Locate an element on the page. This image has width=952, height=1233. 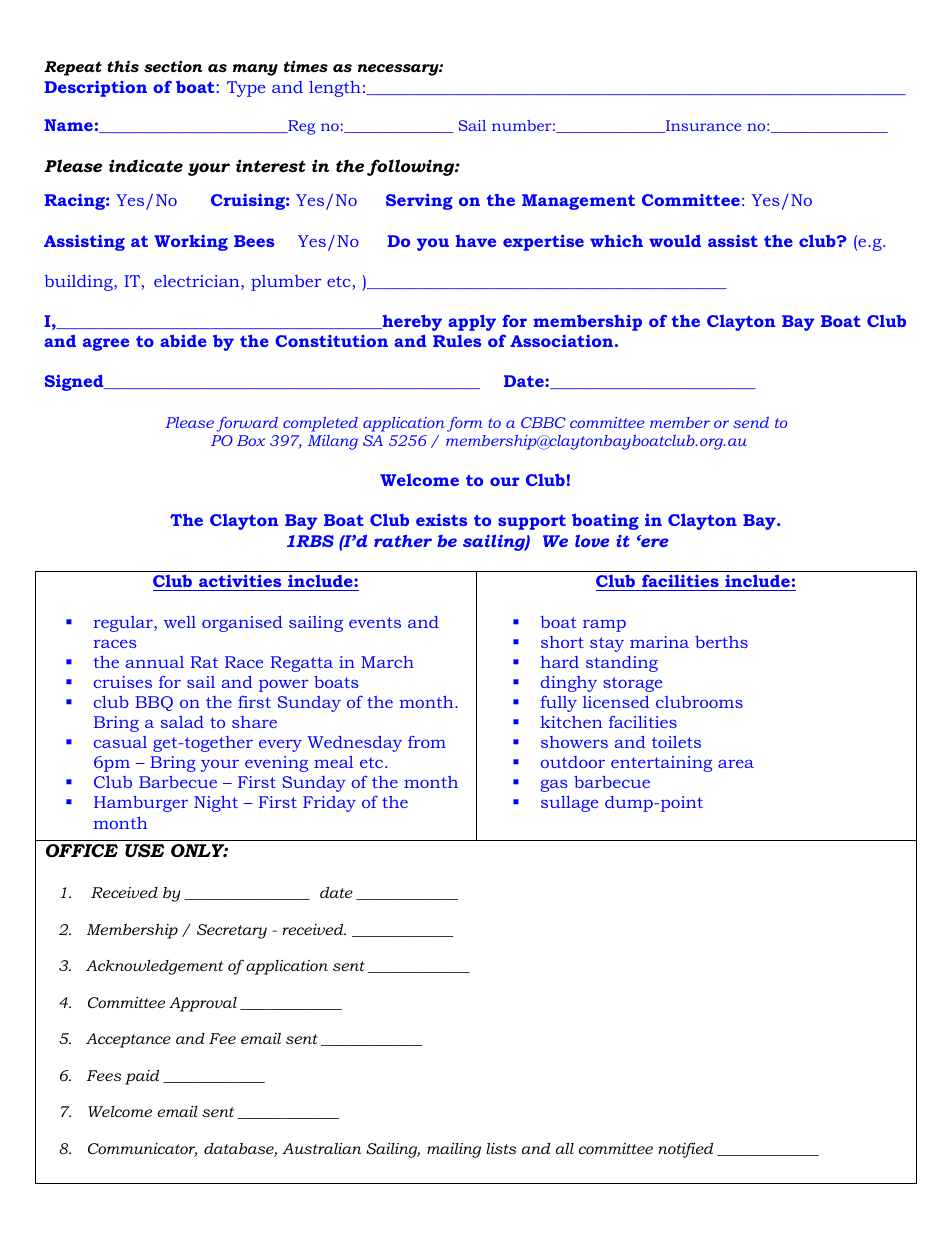
times is located at coordinates (306, 66).
